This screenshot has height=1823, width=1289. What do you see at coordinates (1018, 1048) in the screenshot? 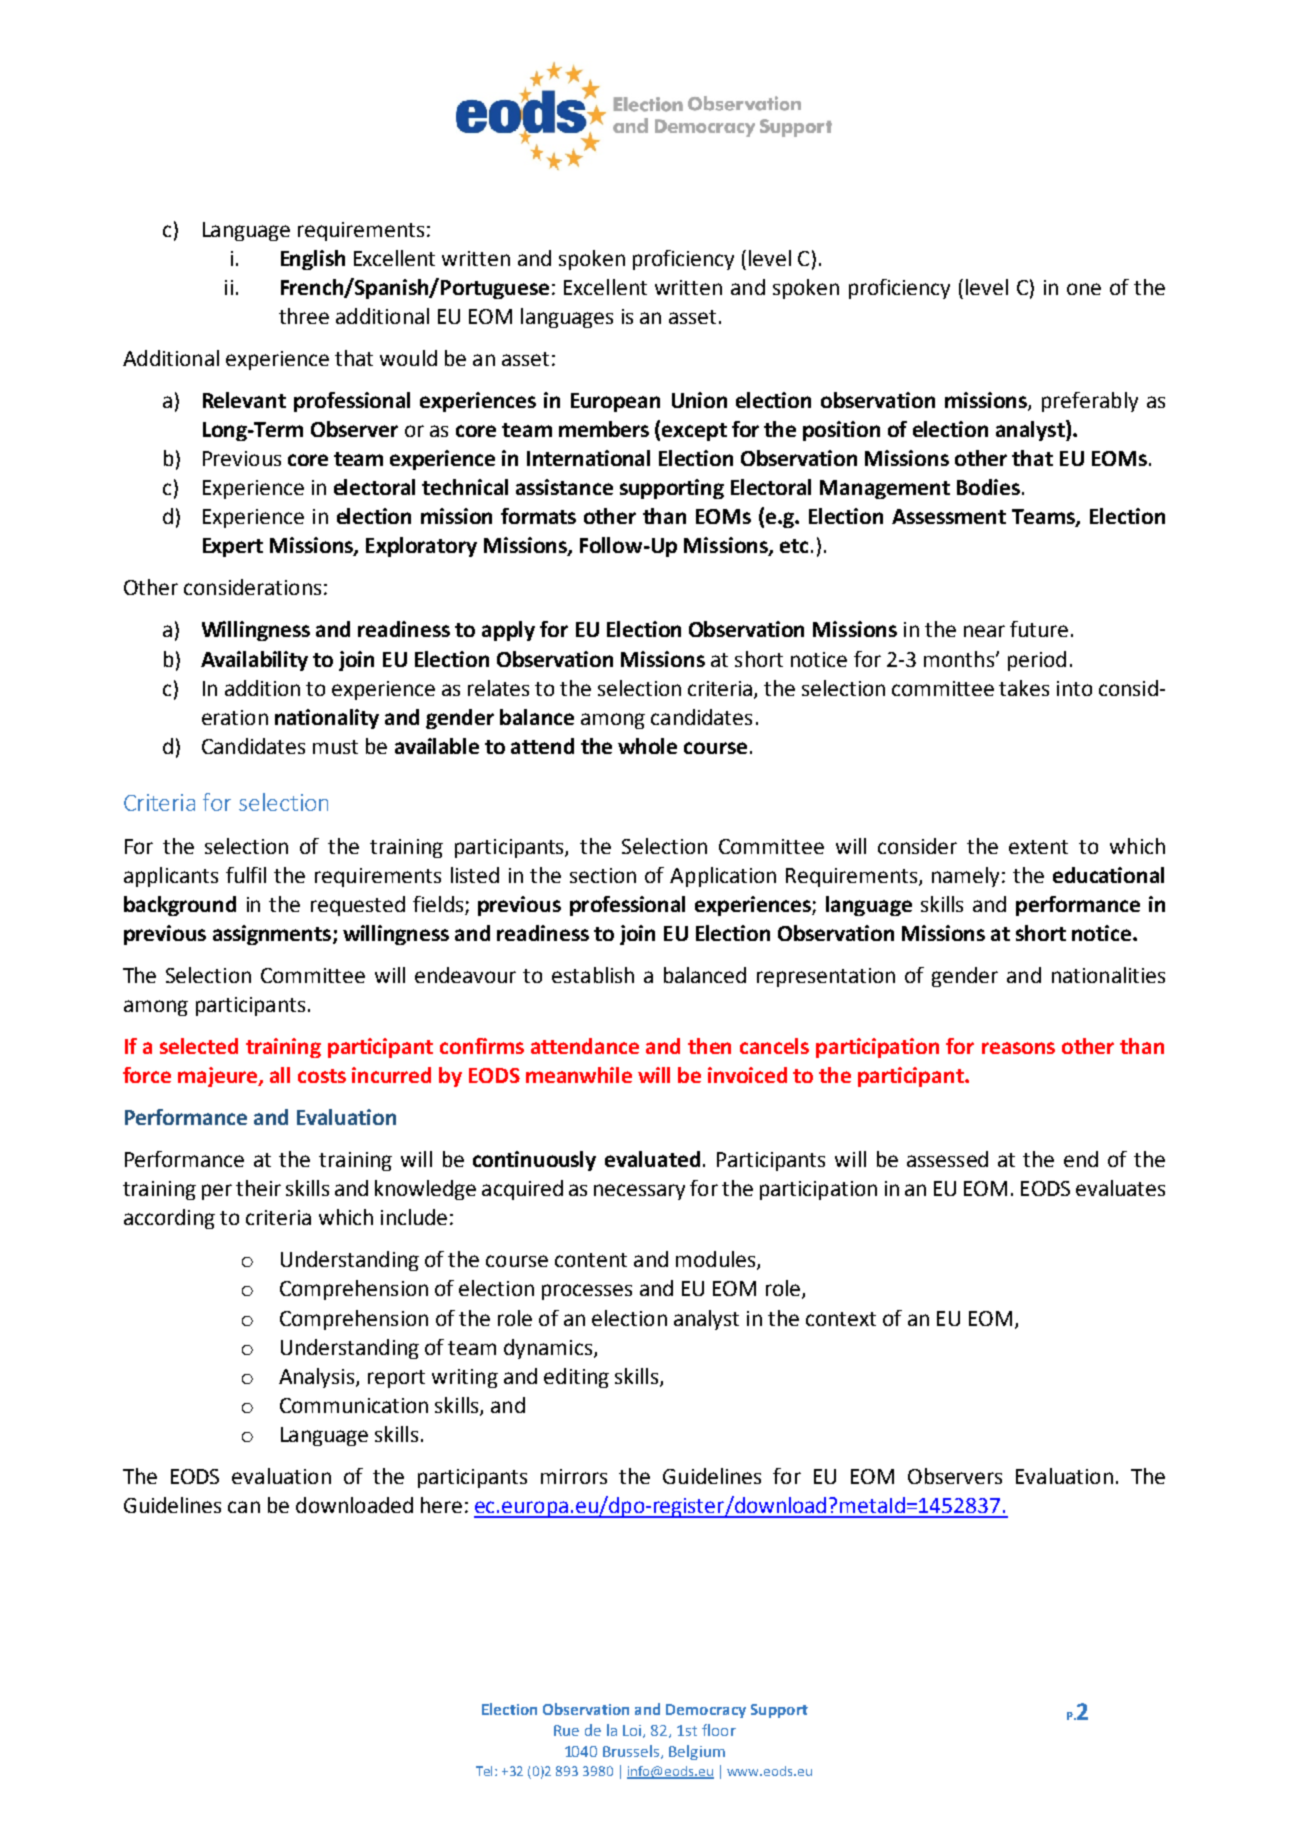
I see `reasons` at bounding box center [1018, 1048].
